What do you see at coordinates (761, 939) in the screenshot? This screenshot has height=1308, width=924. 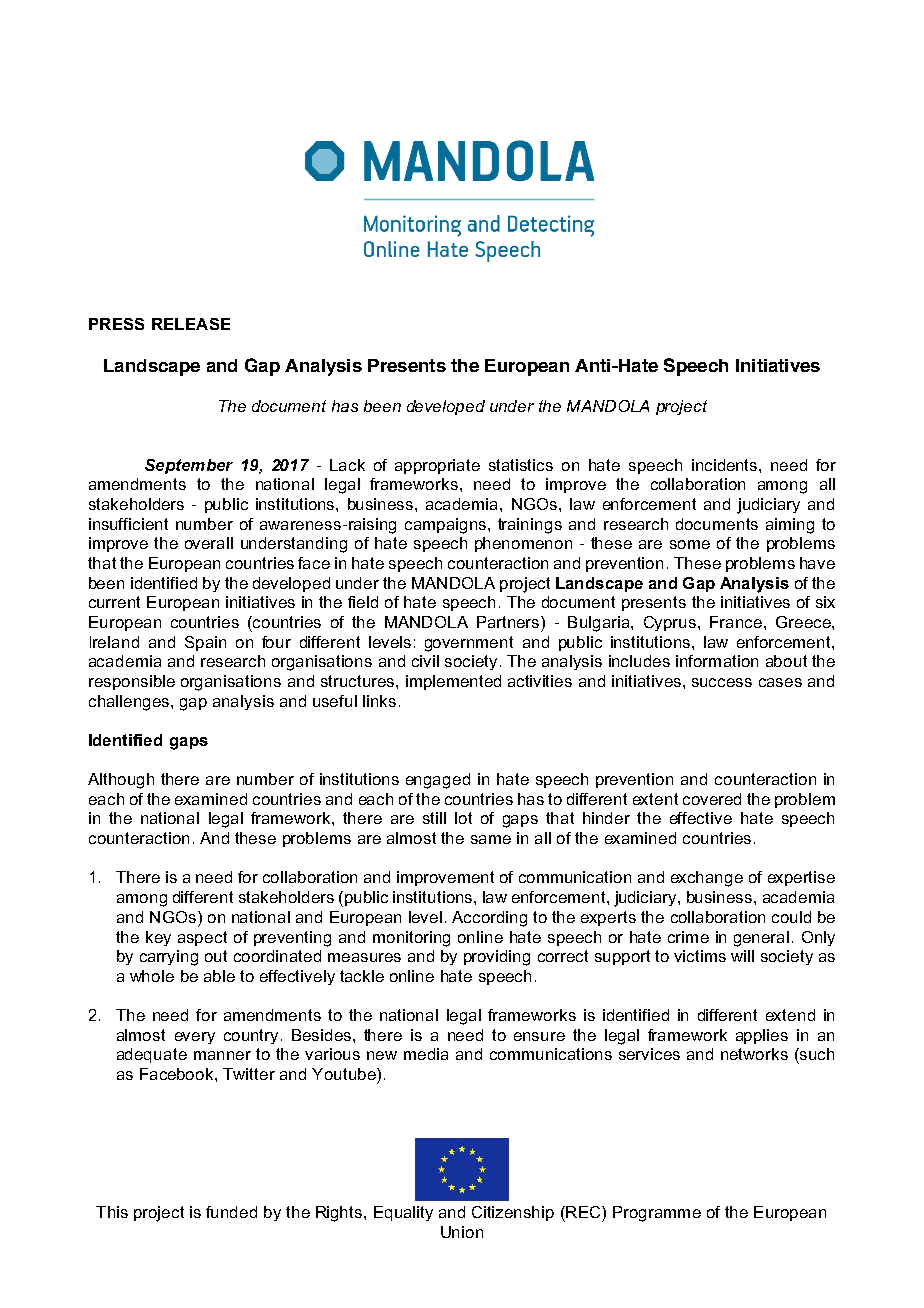 I see `general` at bounding box center [761, 939].
